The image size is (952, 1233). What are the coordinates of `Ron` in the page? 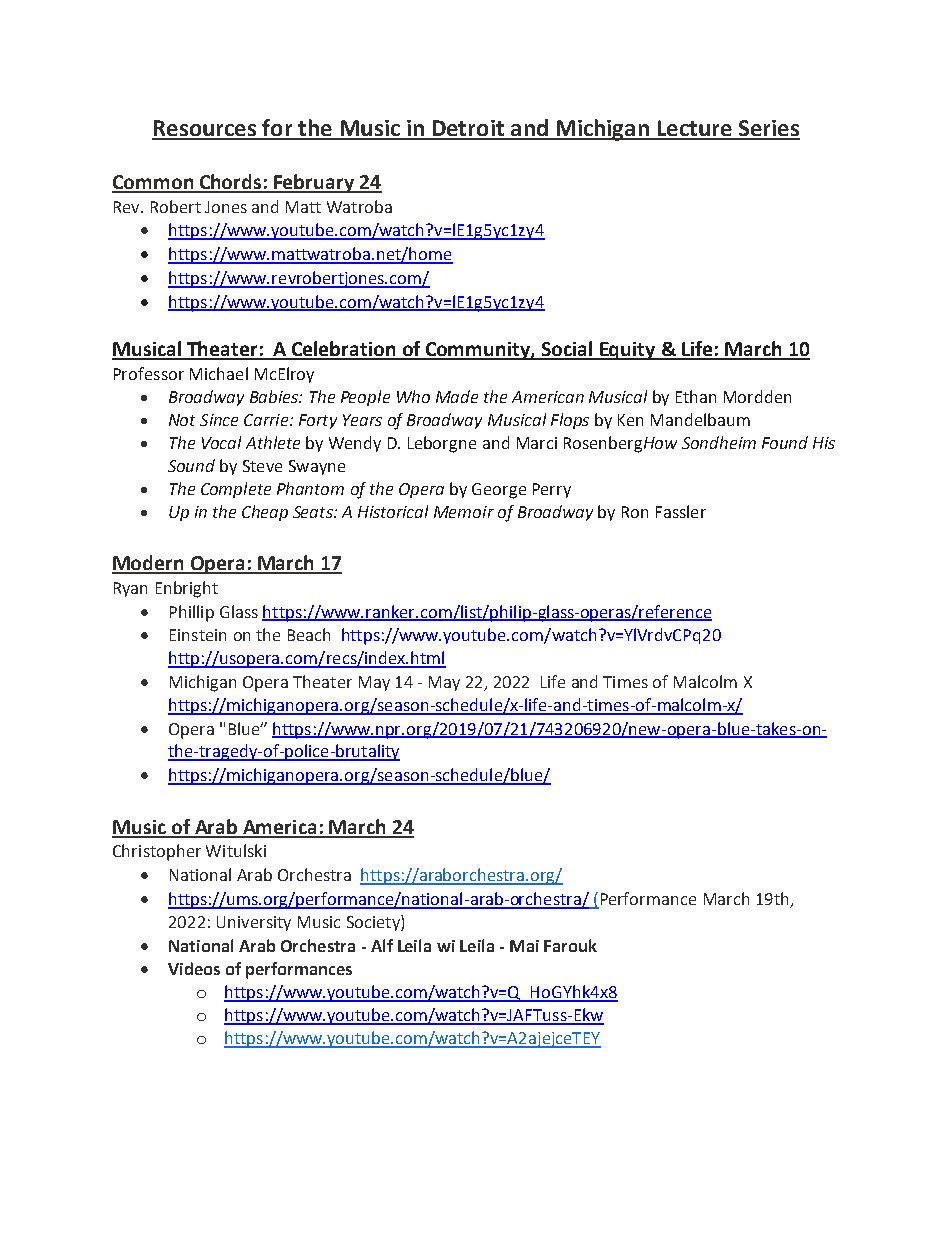 It's located at (635, 512).
